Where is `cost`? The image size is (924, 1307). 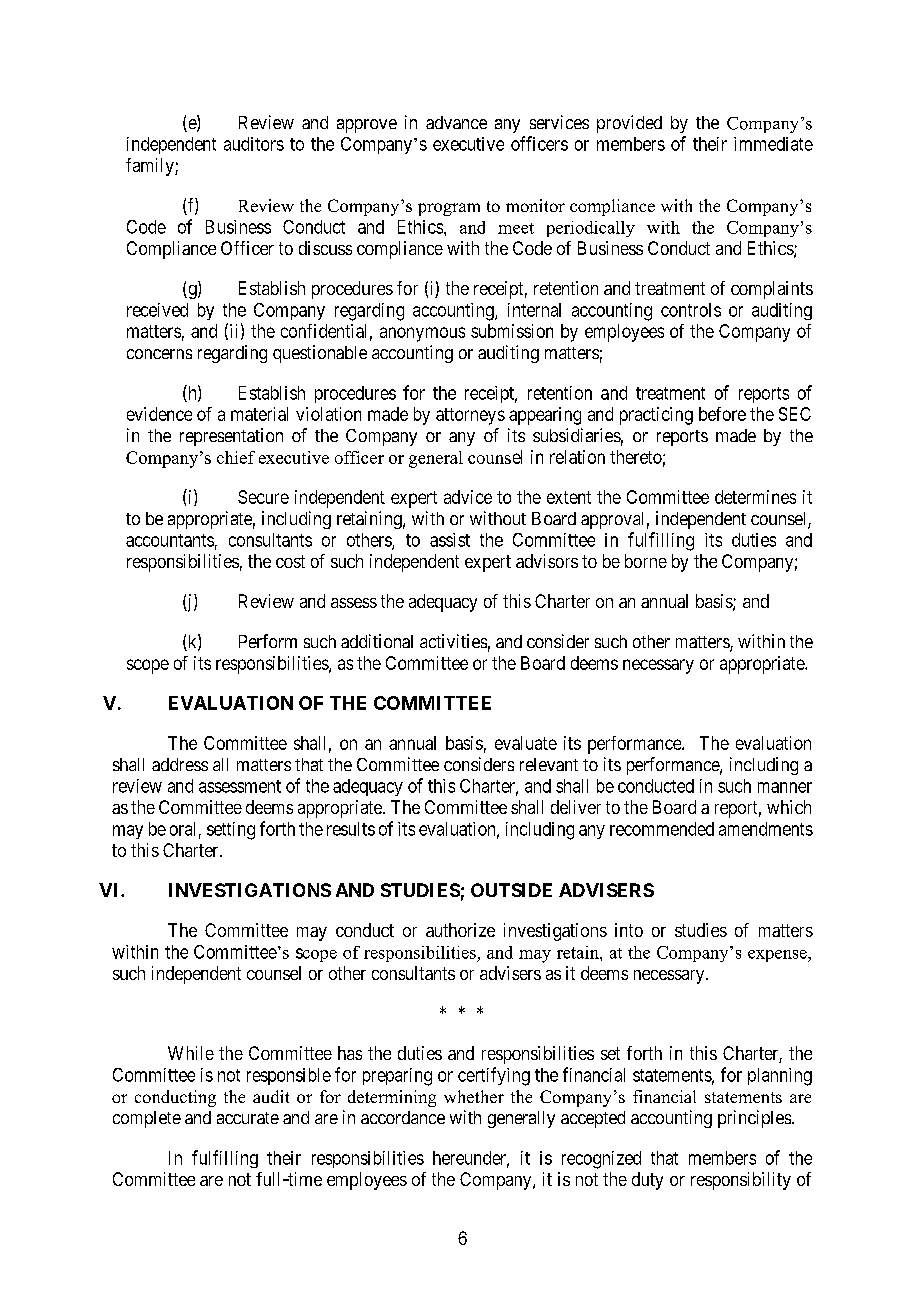
cost is located at coordinates (290, 561).
